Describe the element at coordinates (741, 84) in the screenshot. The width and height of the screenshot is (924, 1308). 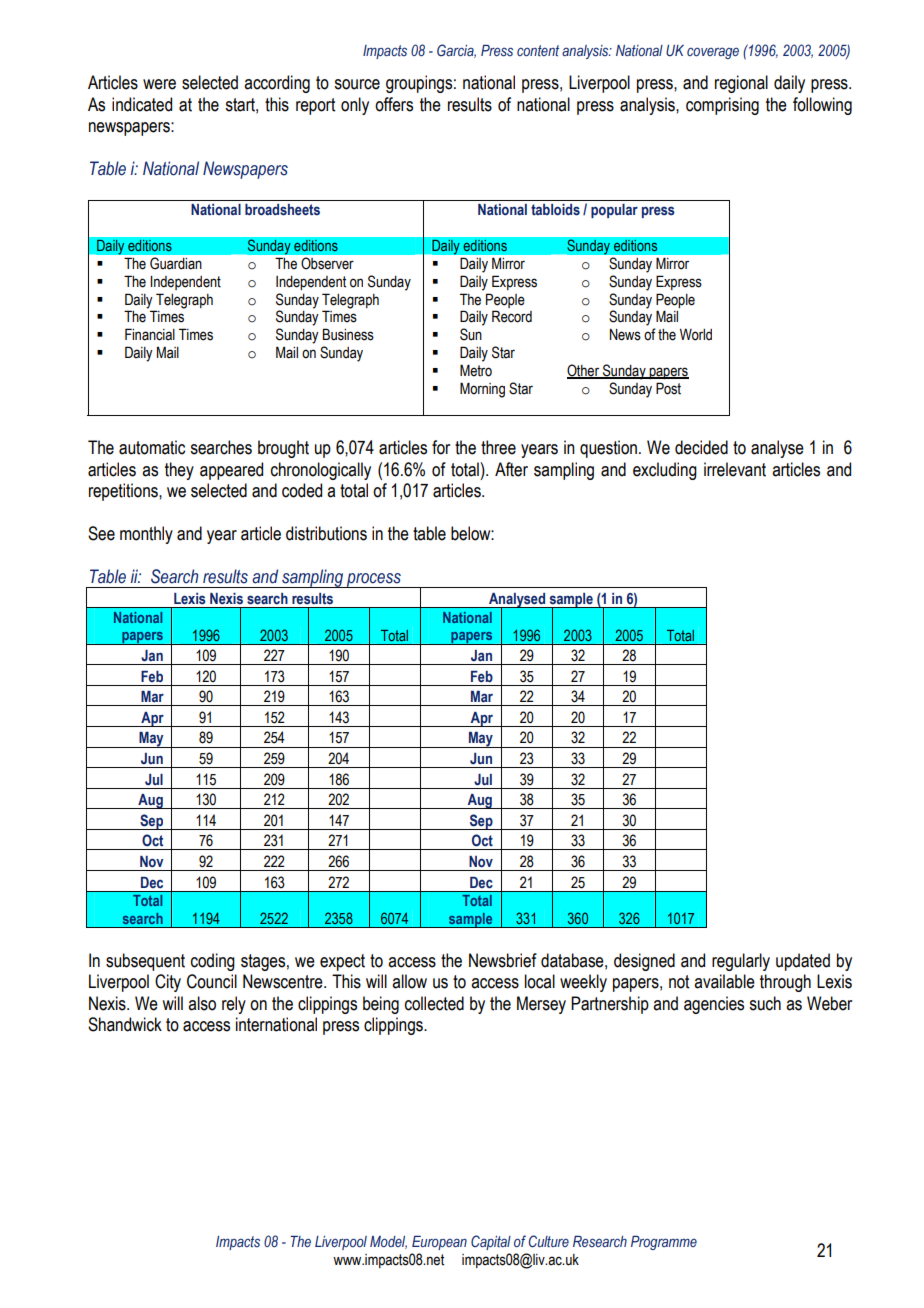
I see `regional` at that location.
